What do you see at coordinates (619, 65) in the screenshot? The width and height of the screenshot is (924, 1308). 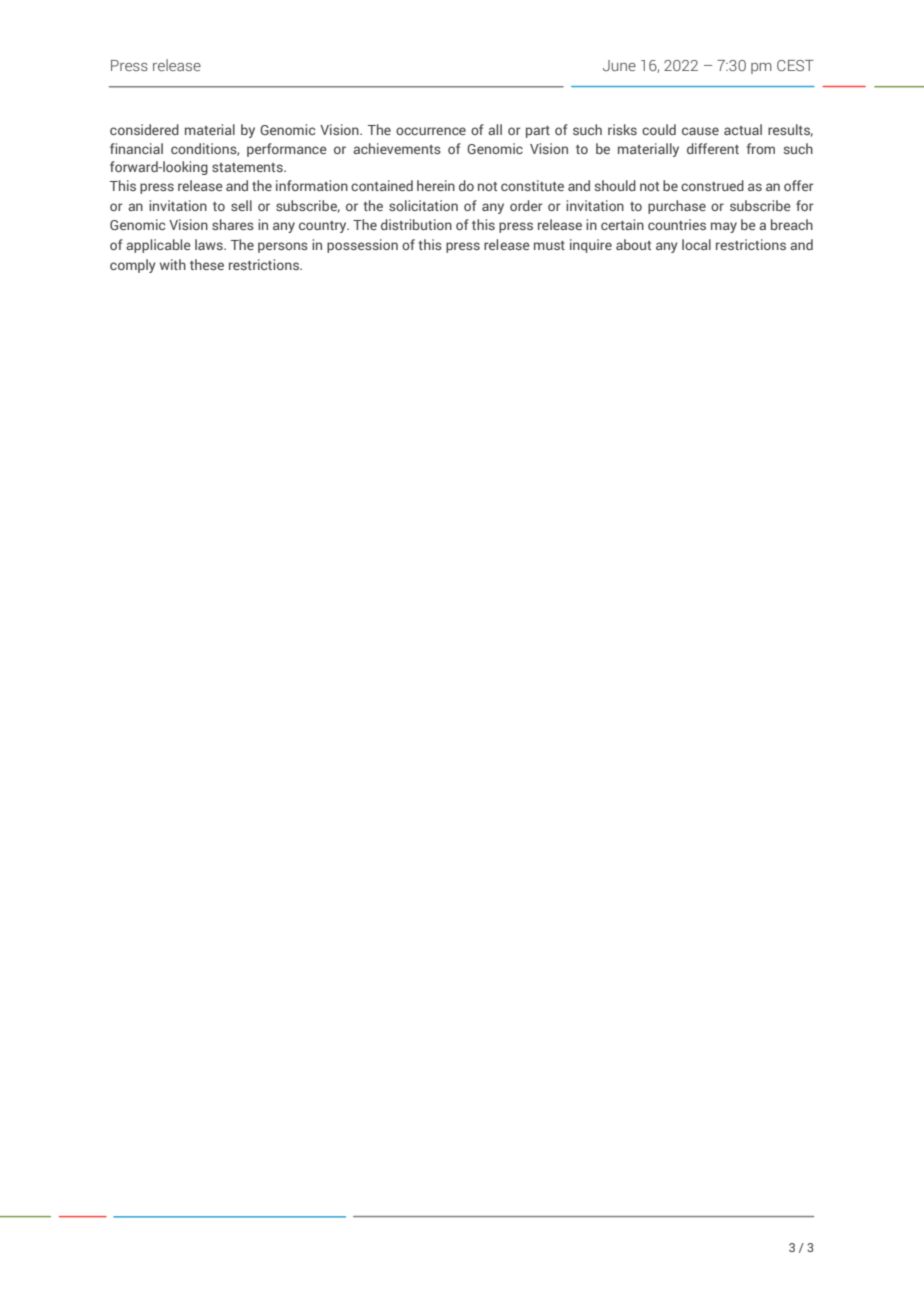 I see `June` at bounding box center [619, 65].
